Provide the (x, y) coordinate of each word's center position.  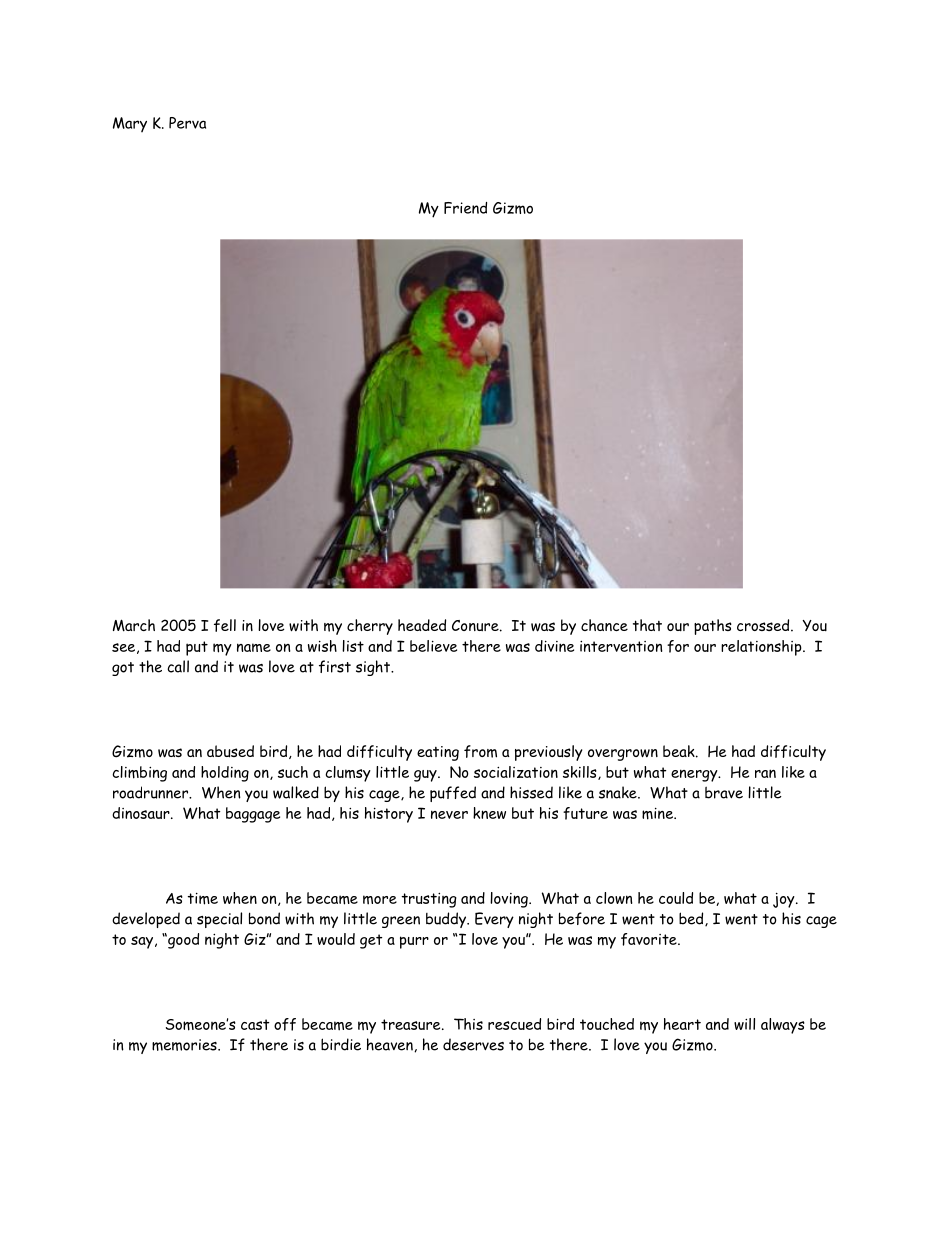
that (647, 625)
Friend (465, 208)
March (134, 625)
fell (225, 625)
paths (713, 627)
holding (225, 774)
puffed (453, 794)
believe (433, 646)
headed (422, 625)
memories (185, 1045)
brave (724, 793)
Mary (130, 124)
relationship (762, 648)
